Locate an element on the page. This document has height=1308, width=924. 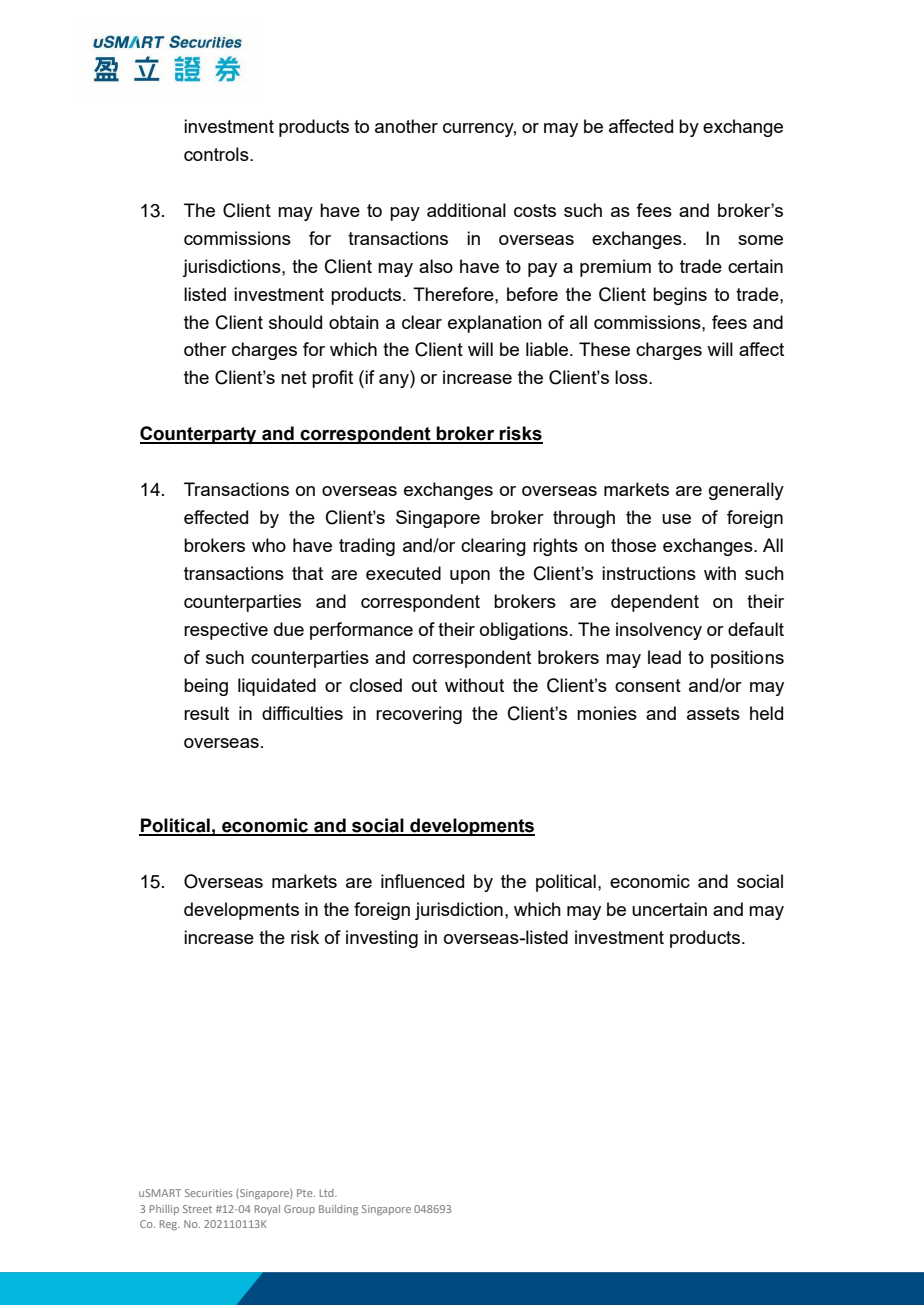
held is located at coordinates (766, 713).
